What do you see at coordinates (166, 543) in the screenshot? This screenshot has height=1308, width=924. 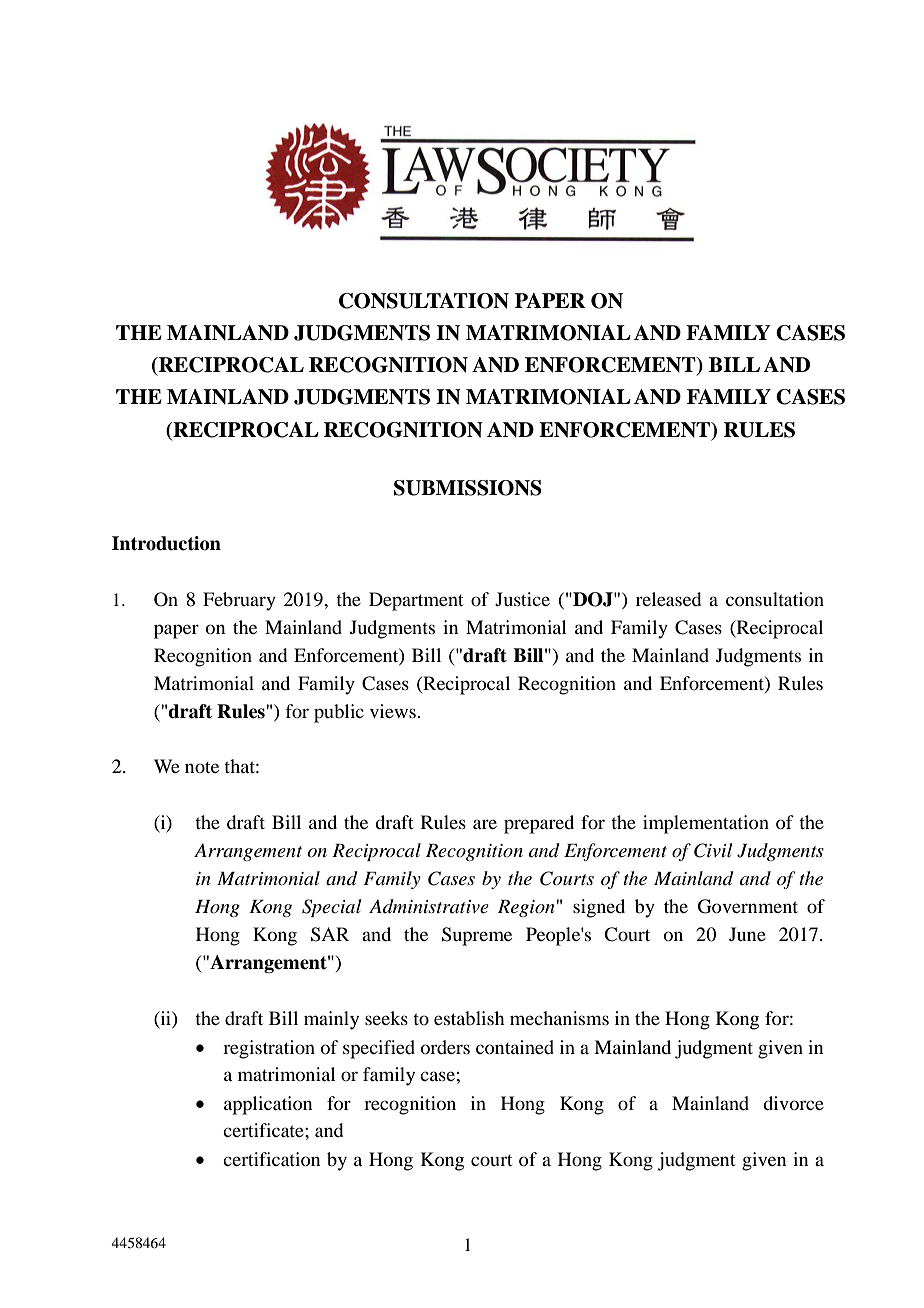 I see `Introduction` at bounding box center [166, 543].
